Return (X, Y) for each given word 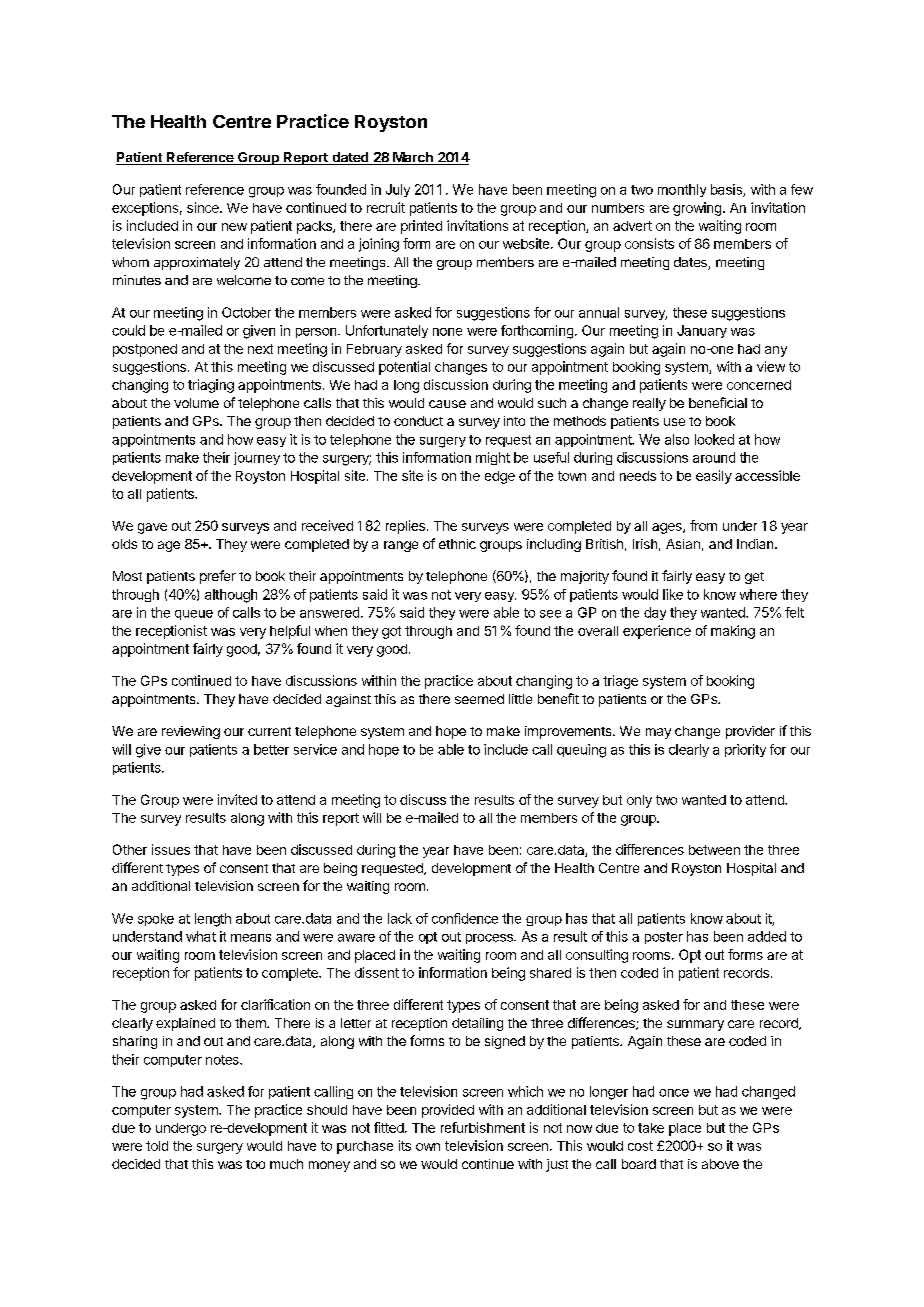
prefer (218, 577)
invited (237, 799)
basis (727, 190)
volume (196, 403)
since (204, 207)
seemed (479, 699)
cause (447, 404)
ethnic (457, 544)
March (413, 158)
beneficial (718, 402)
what (201, 936)
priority (745, 750)
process (490, 939)
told (157, 1146)
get (754, 578)
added (767, 936)
